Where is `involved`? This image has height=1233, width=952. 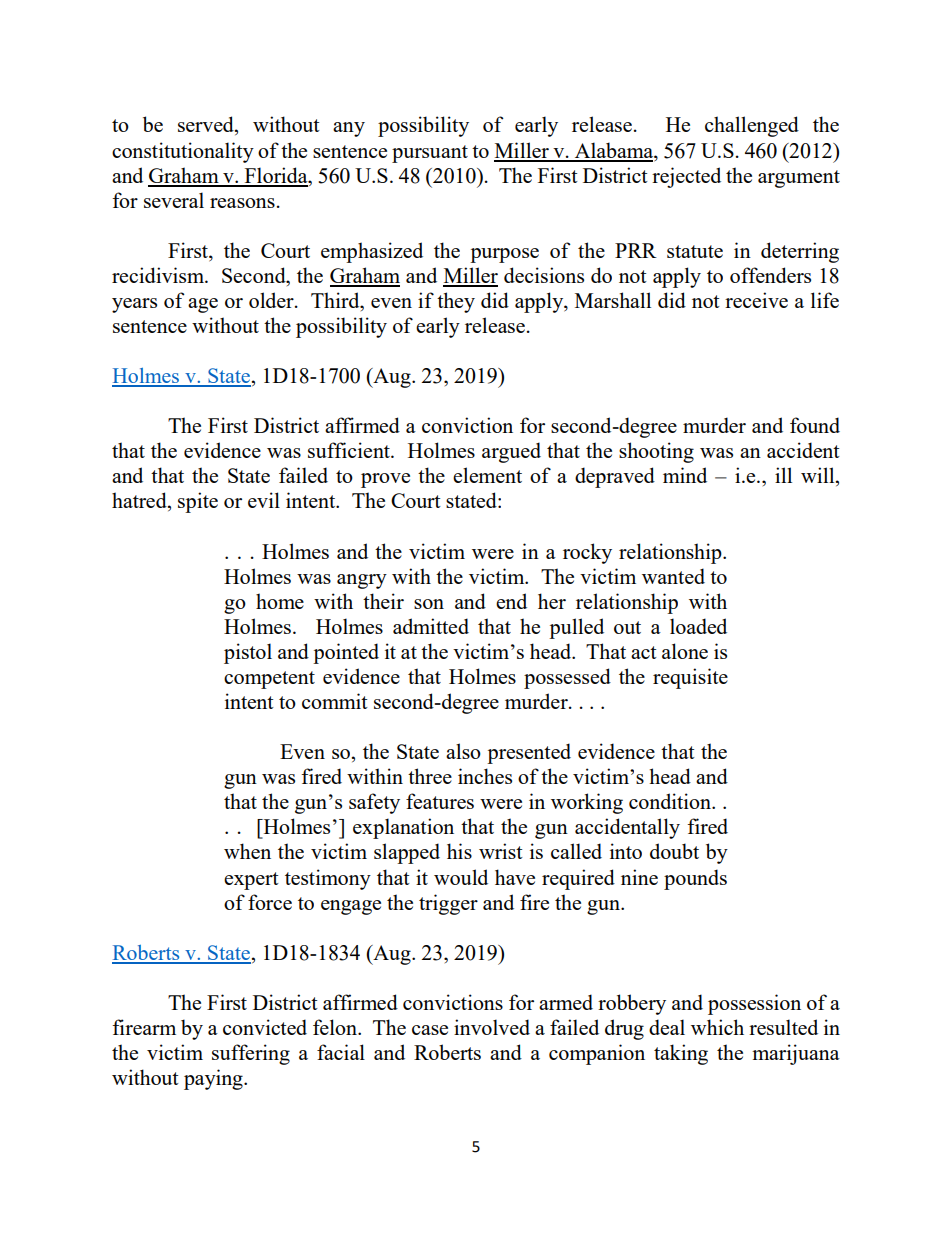 involved is located at coordinates (492, 1027).
